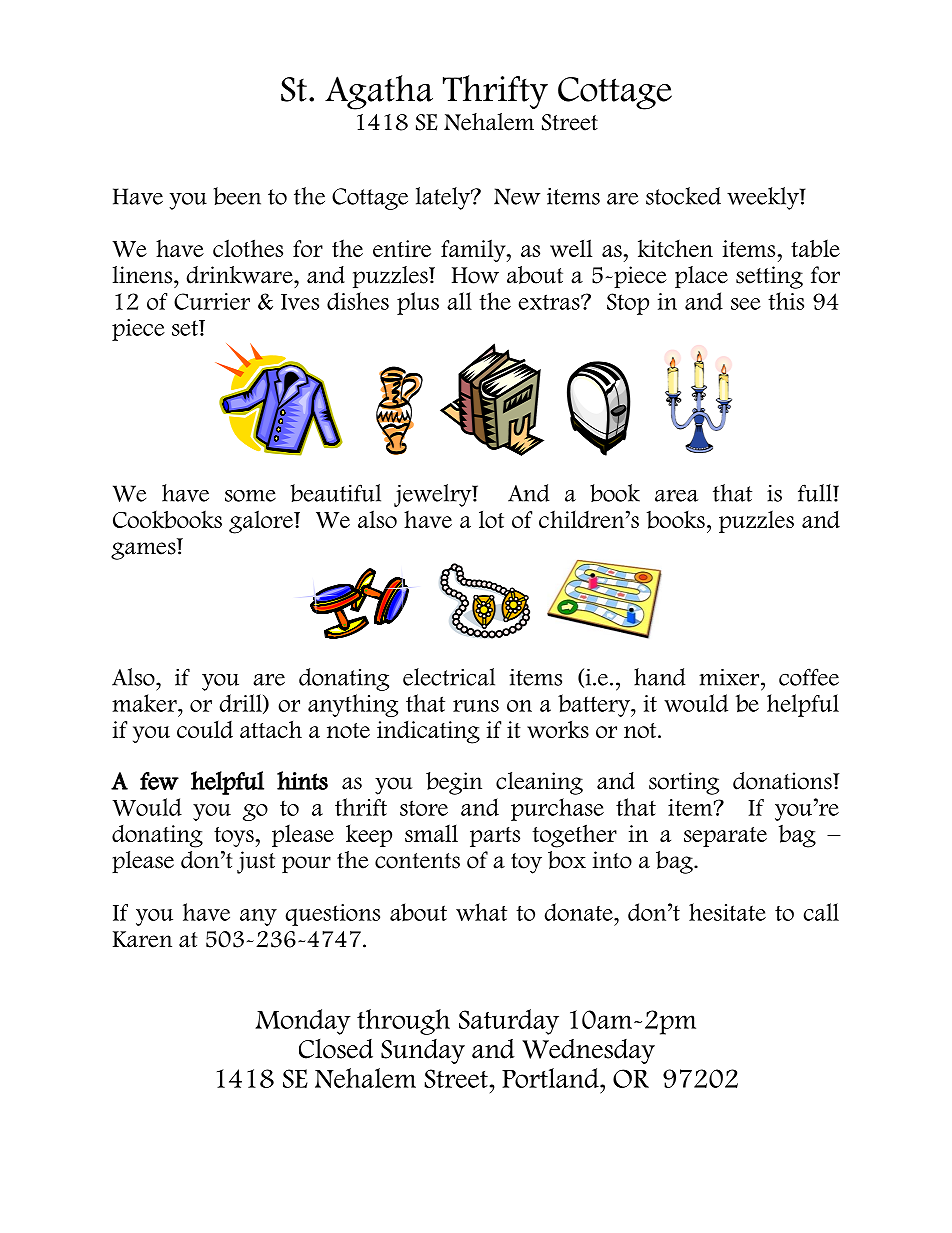 The height and width of the screenshot is (1233, 952). What do you see at coordinates (764, 198) in the screenshot?
I see `weekly` at bounding box center [764, 198].
